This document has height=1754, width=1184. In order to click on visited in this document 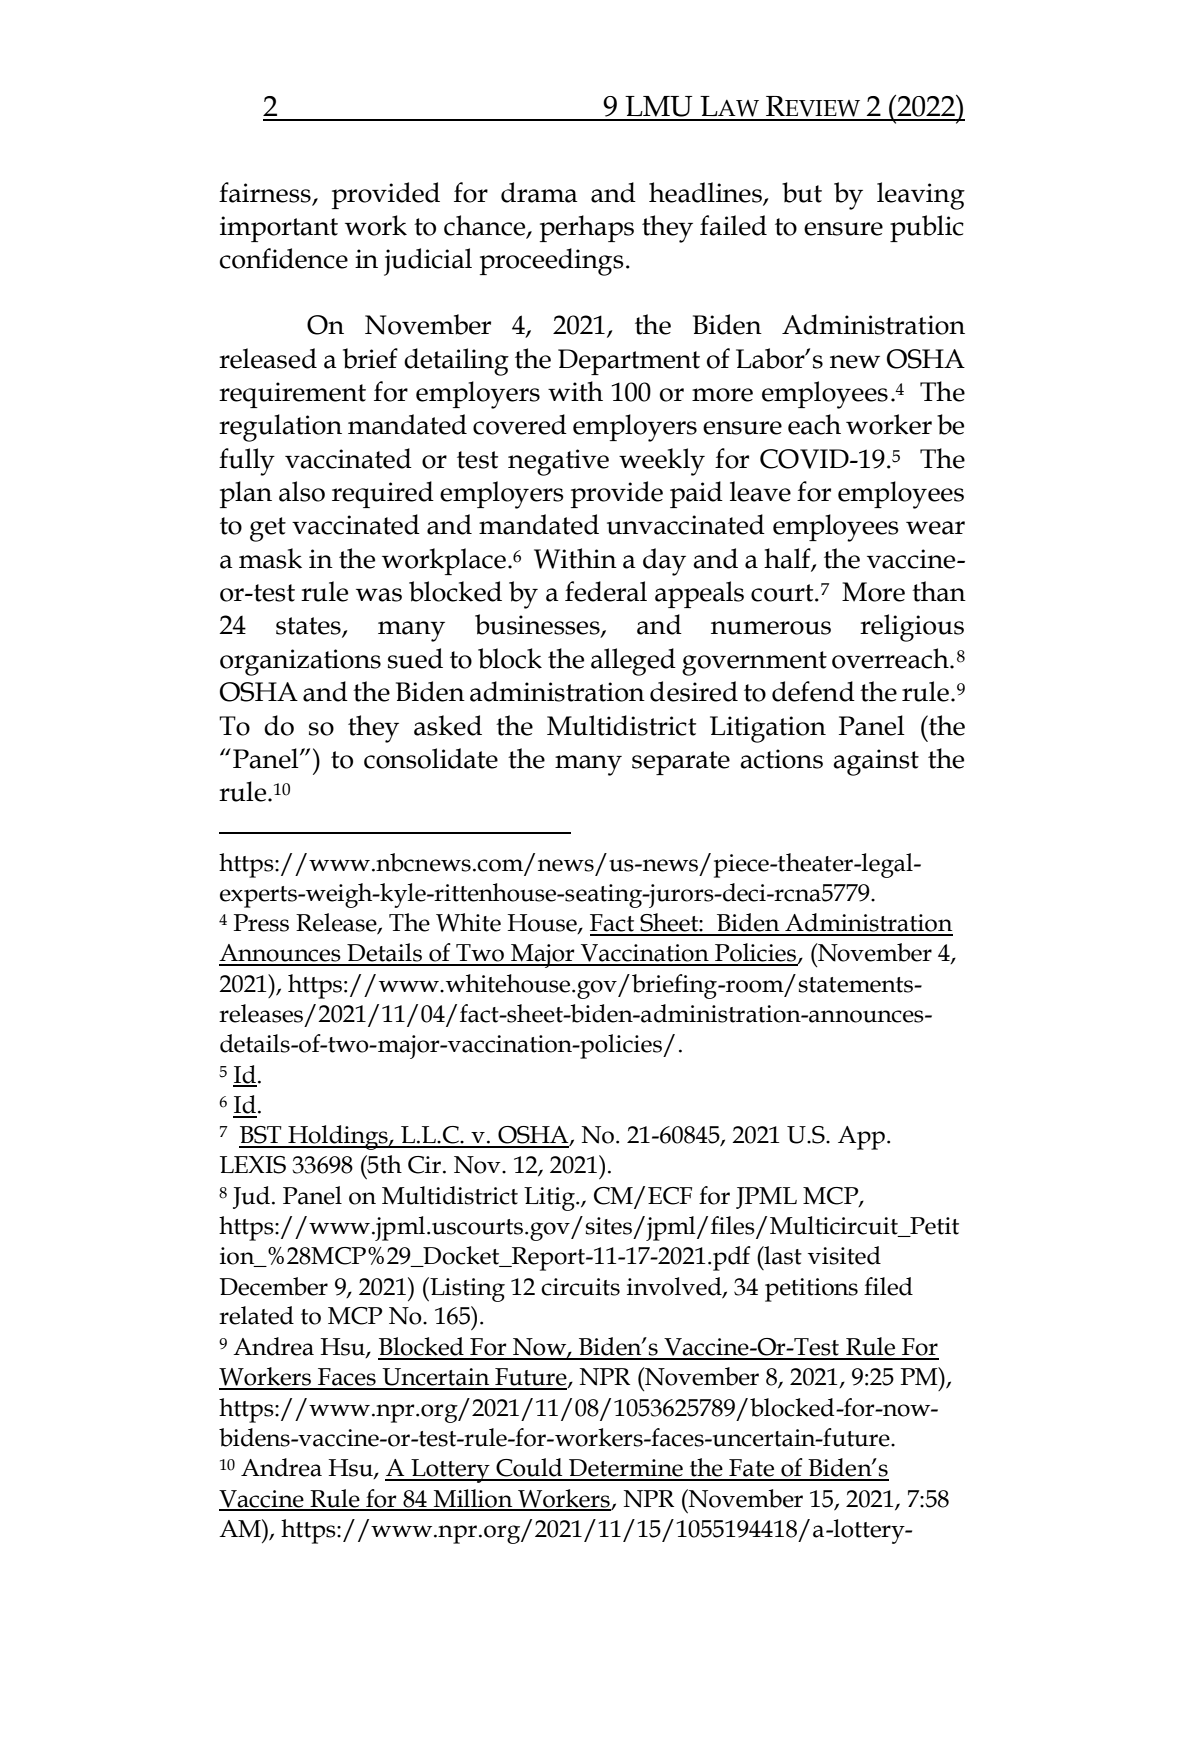, I will do `click(844, 1255)`.
